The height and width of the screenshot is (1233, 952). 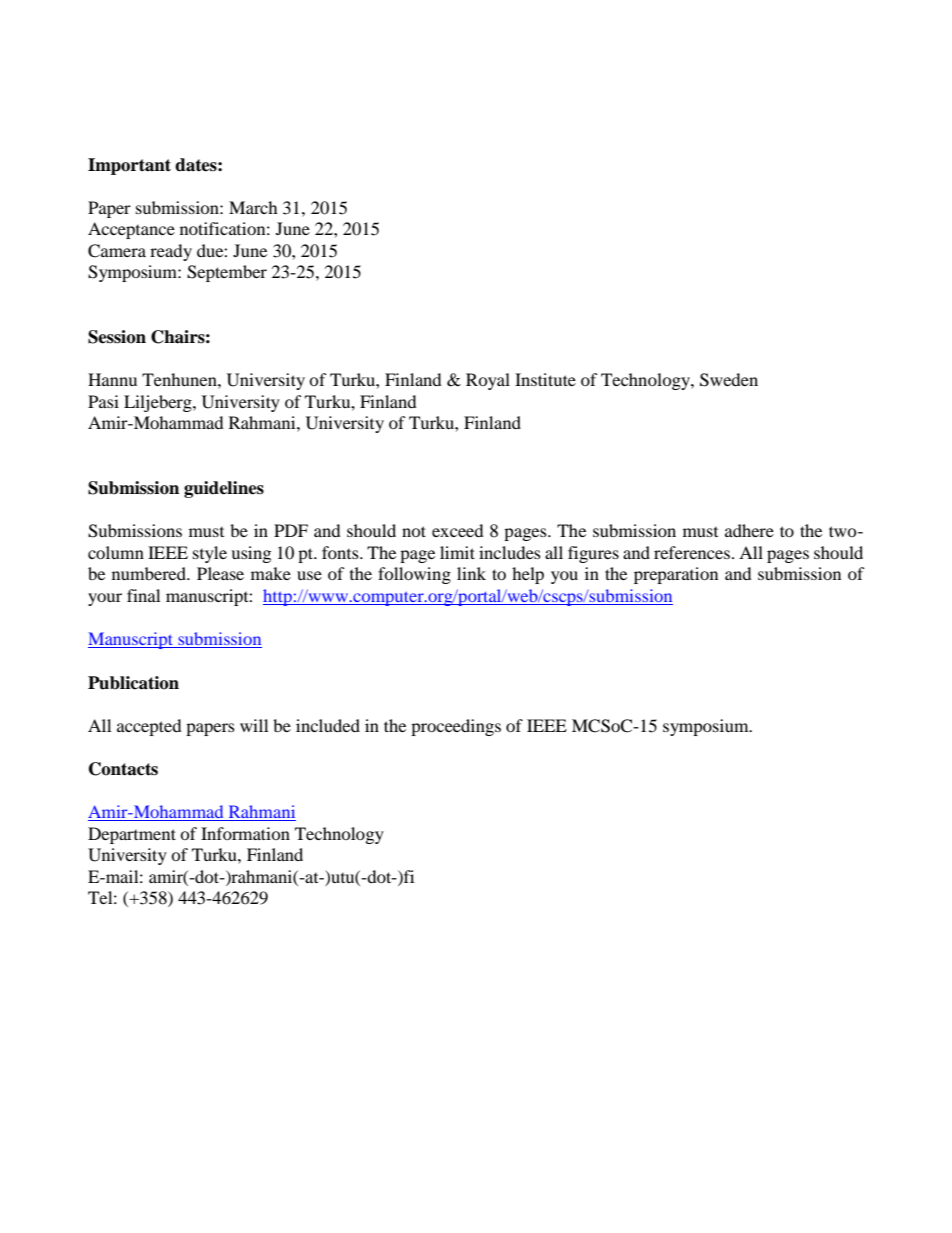 I want to click on Important, so click(x=129, y=166).
